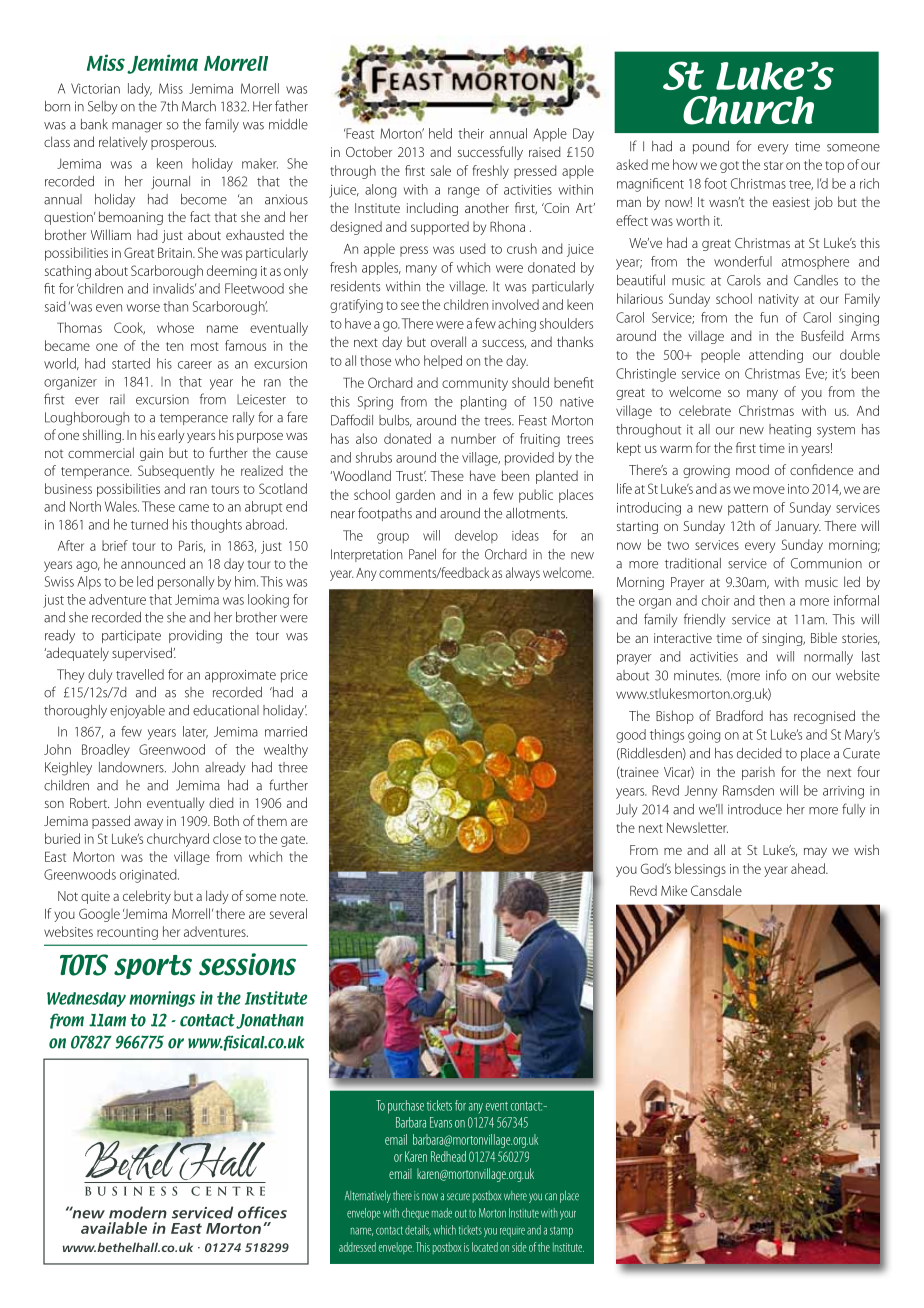 The image size is (924, 1308). What do you see at coordinates (809, 868) in the image?
I see `ahead` at bounding box center [809, 868].
